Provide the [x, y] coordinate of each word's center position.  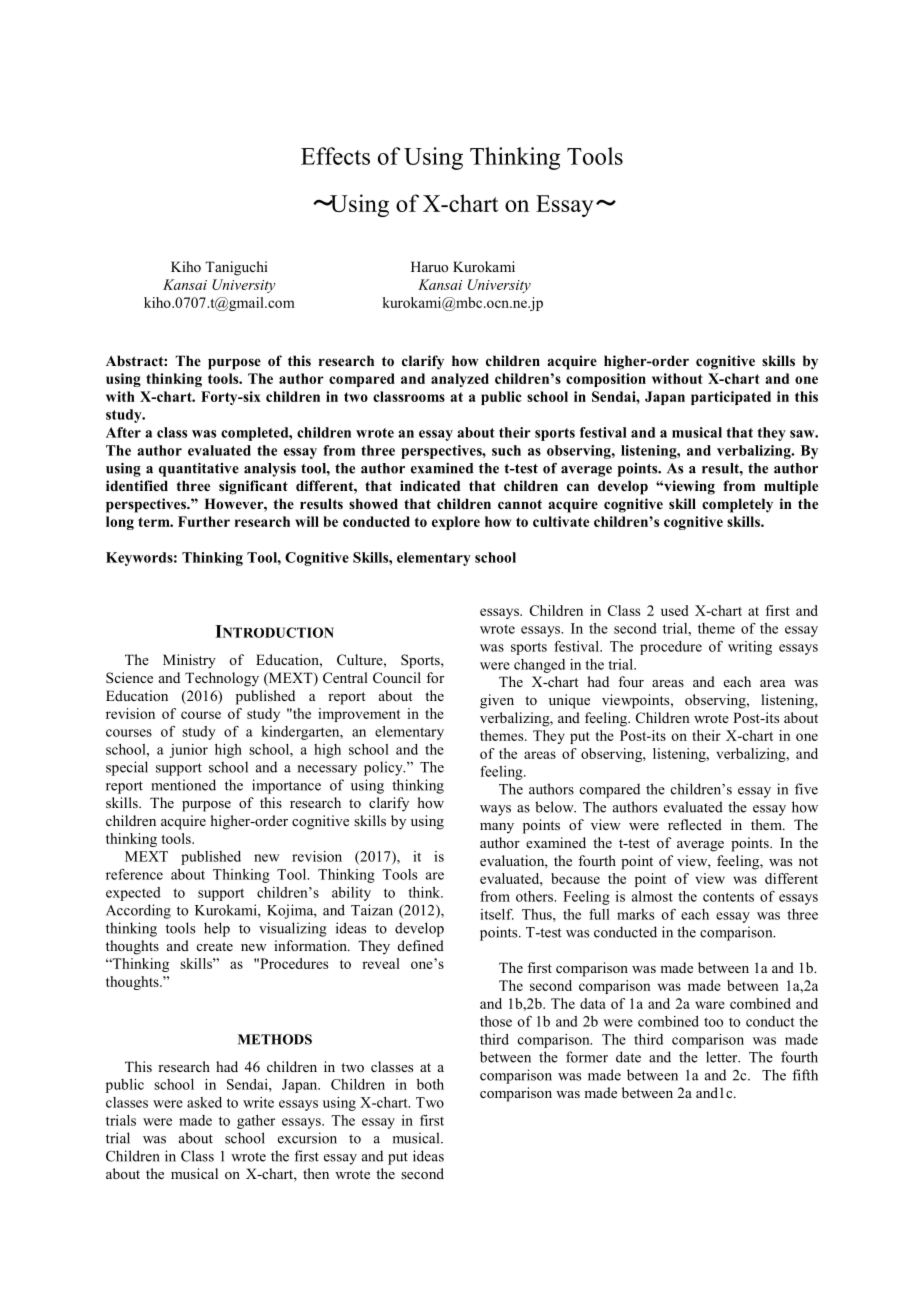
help [217, 929]
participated [731, 398]
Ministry [189, 661]
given [497, 701]
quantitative [199, 470]
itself [497, 914]
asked [204, 1102]
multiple [791, 487]
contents [728, 897]
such [506, 450]
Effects [335, 156]
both [430, 1084]
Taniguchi [236, 268]
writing [750, 648]
